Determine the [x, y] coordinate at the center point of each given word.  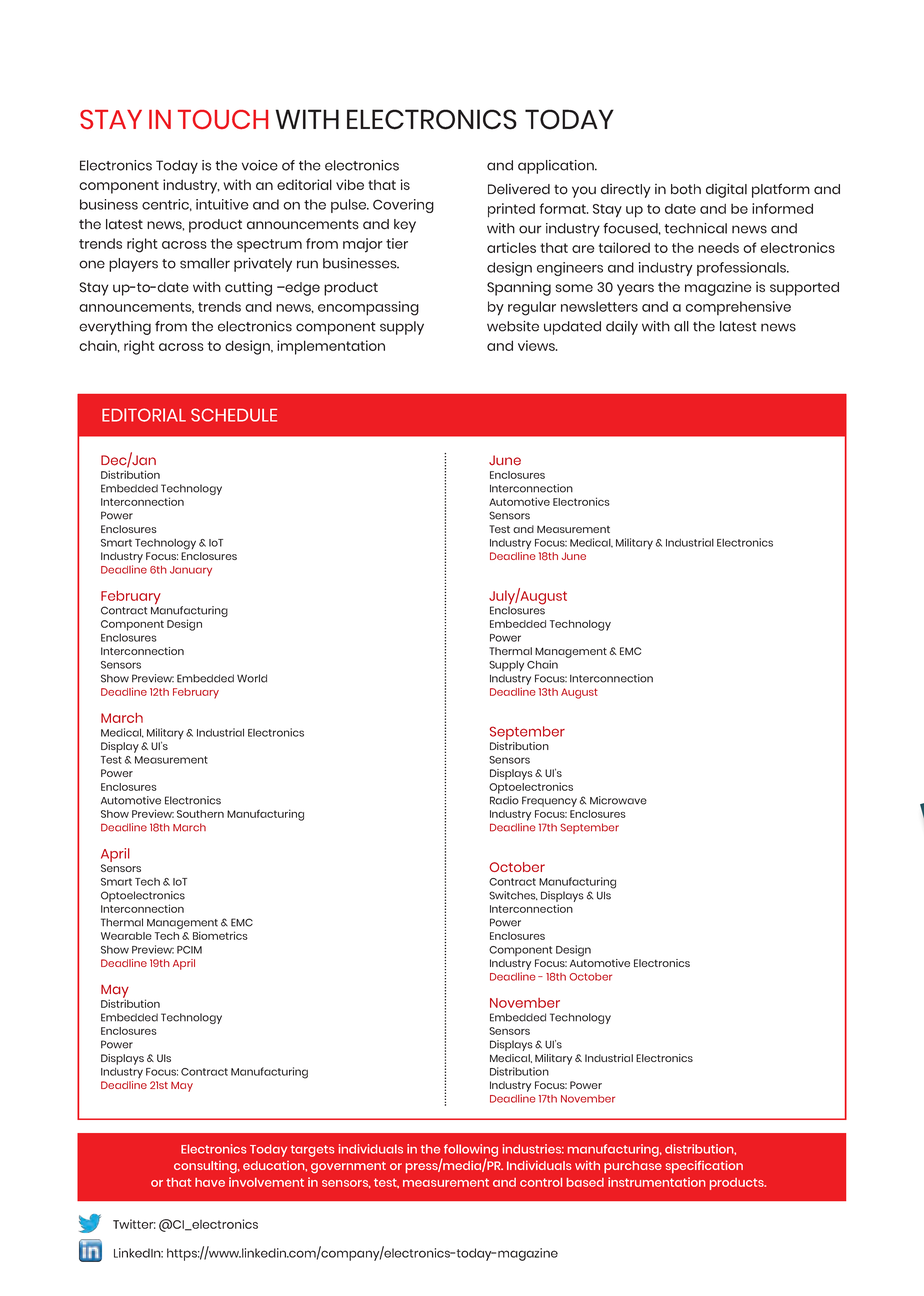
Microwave [618, 800]
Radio [504, 800]
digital [726, 190]
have [210, 1182]
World [252, 678]
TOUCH [223, 119]
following [471, 1151]
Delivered [519, 189]
